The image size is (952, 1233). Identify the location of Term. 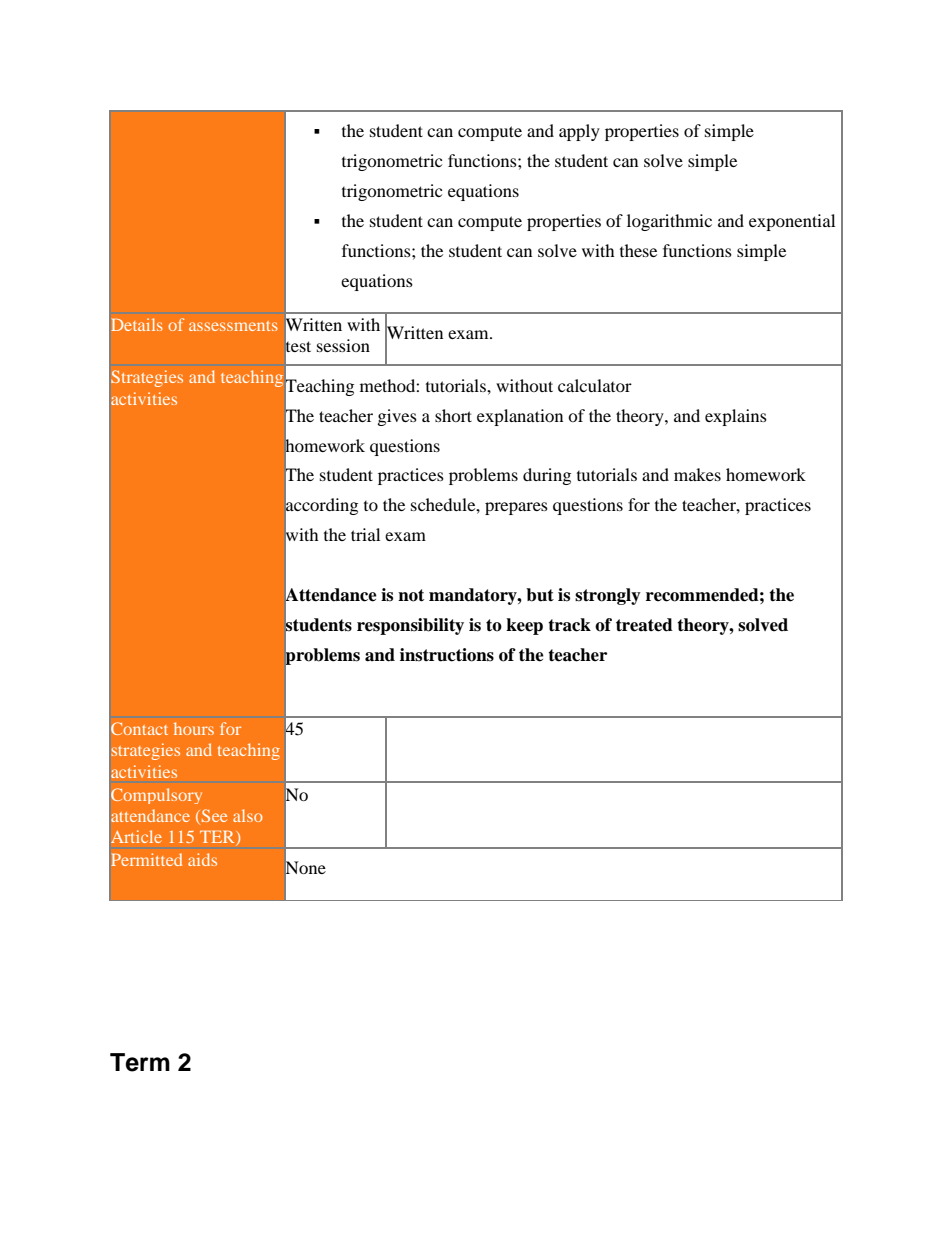
(140, 1062).
